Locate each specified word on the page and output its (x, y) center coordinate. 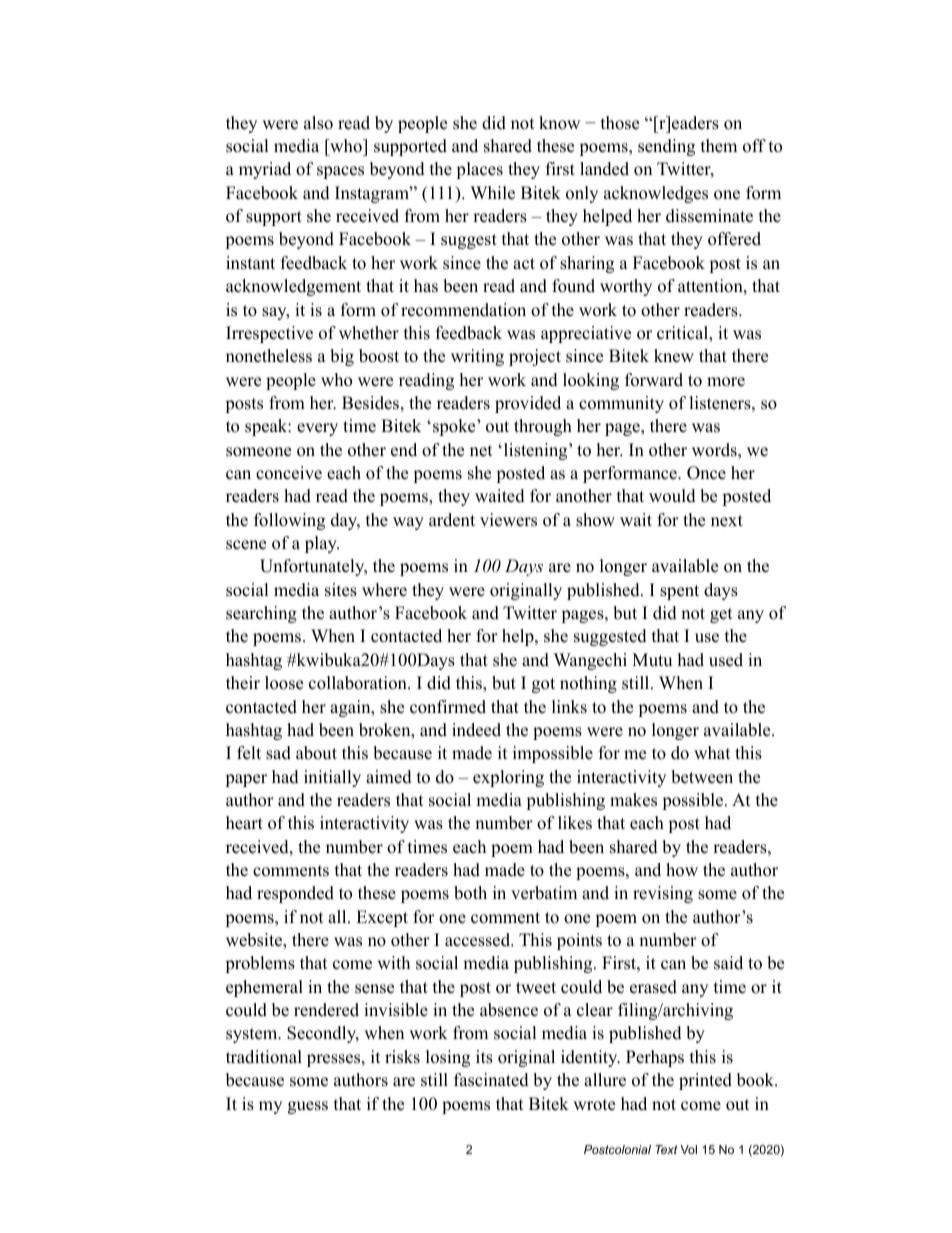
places (479, 170)
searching (261, 614)
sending (666, 147)
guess (308, 1107)
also (318, 123)
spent (679, 592)
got (543, 685)
